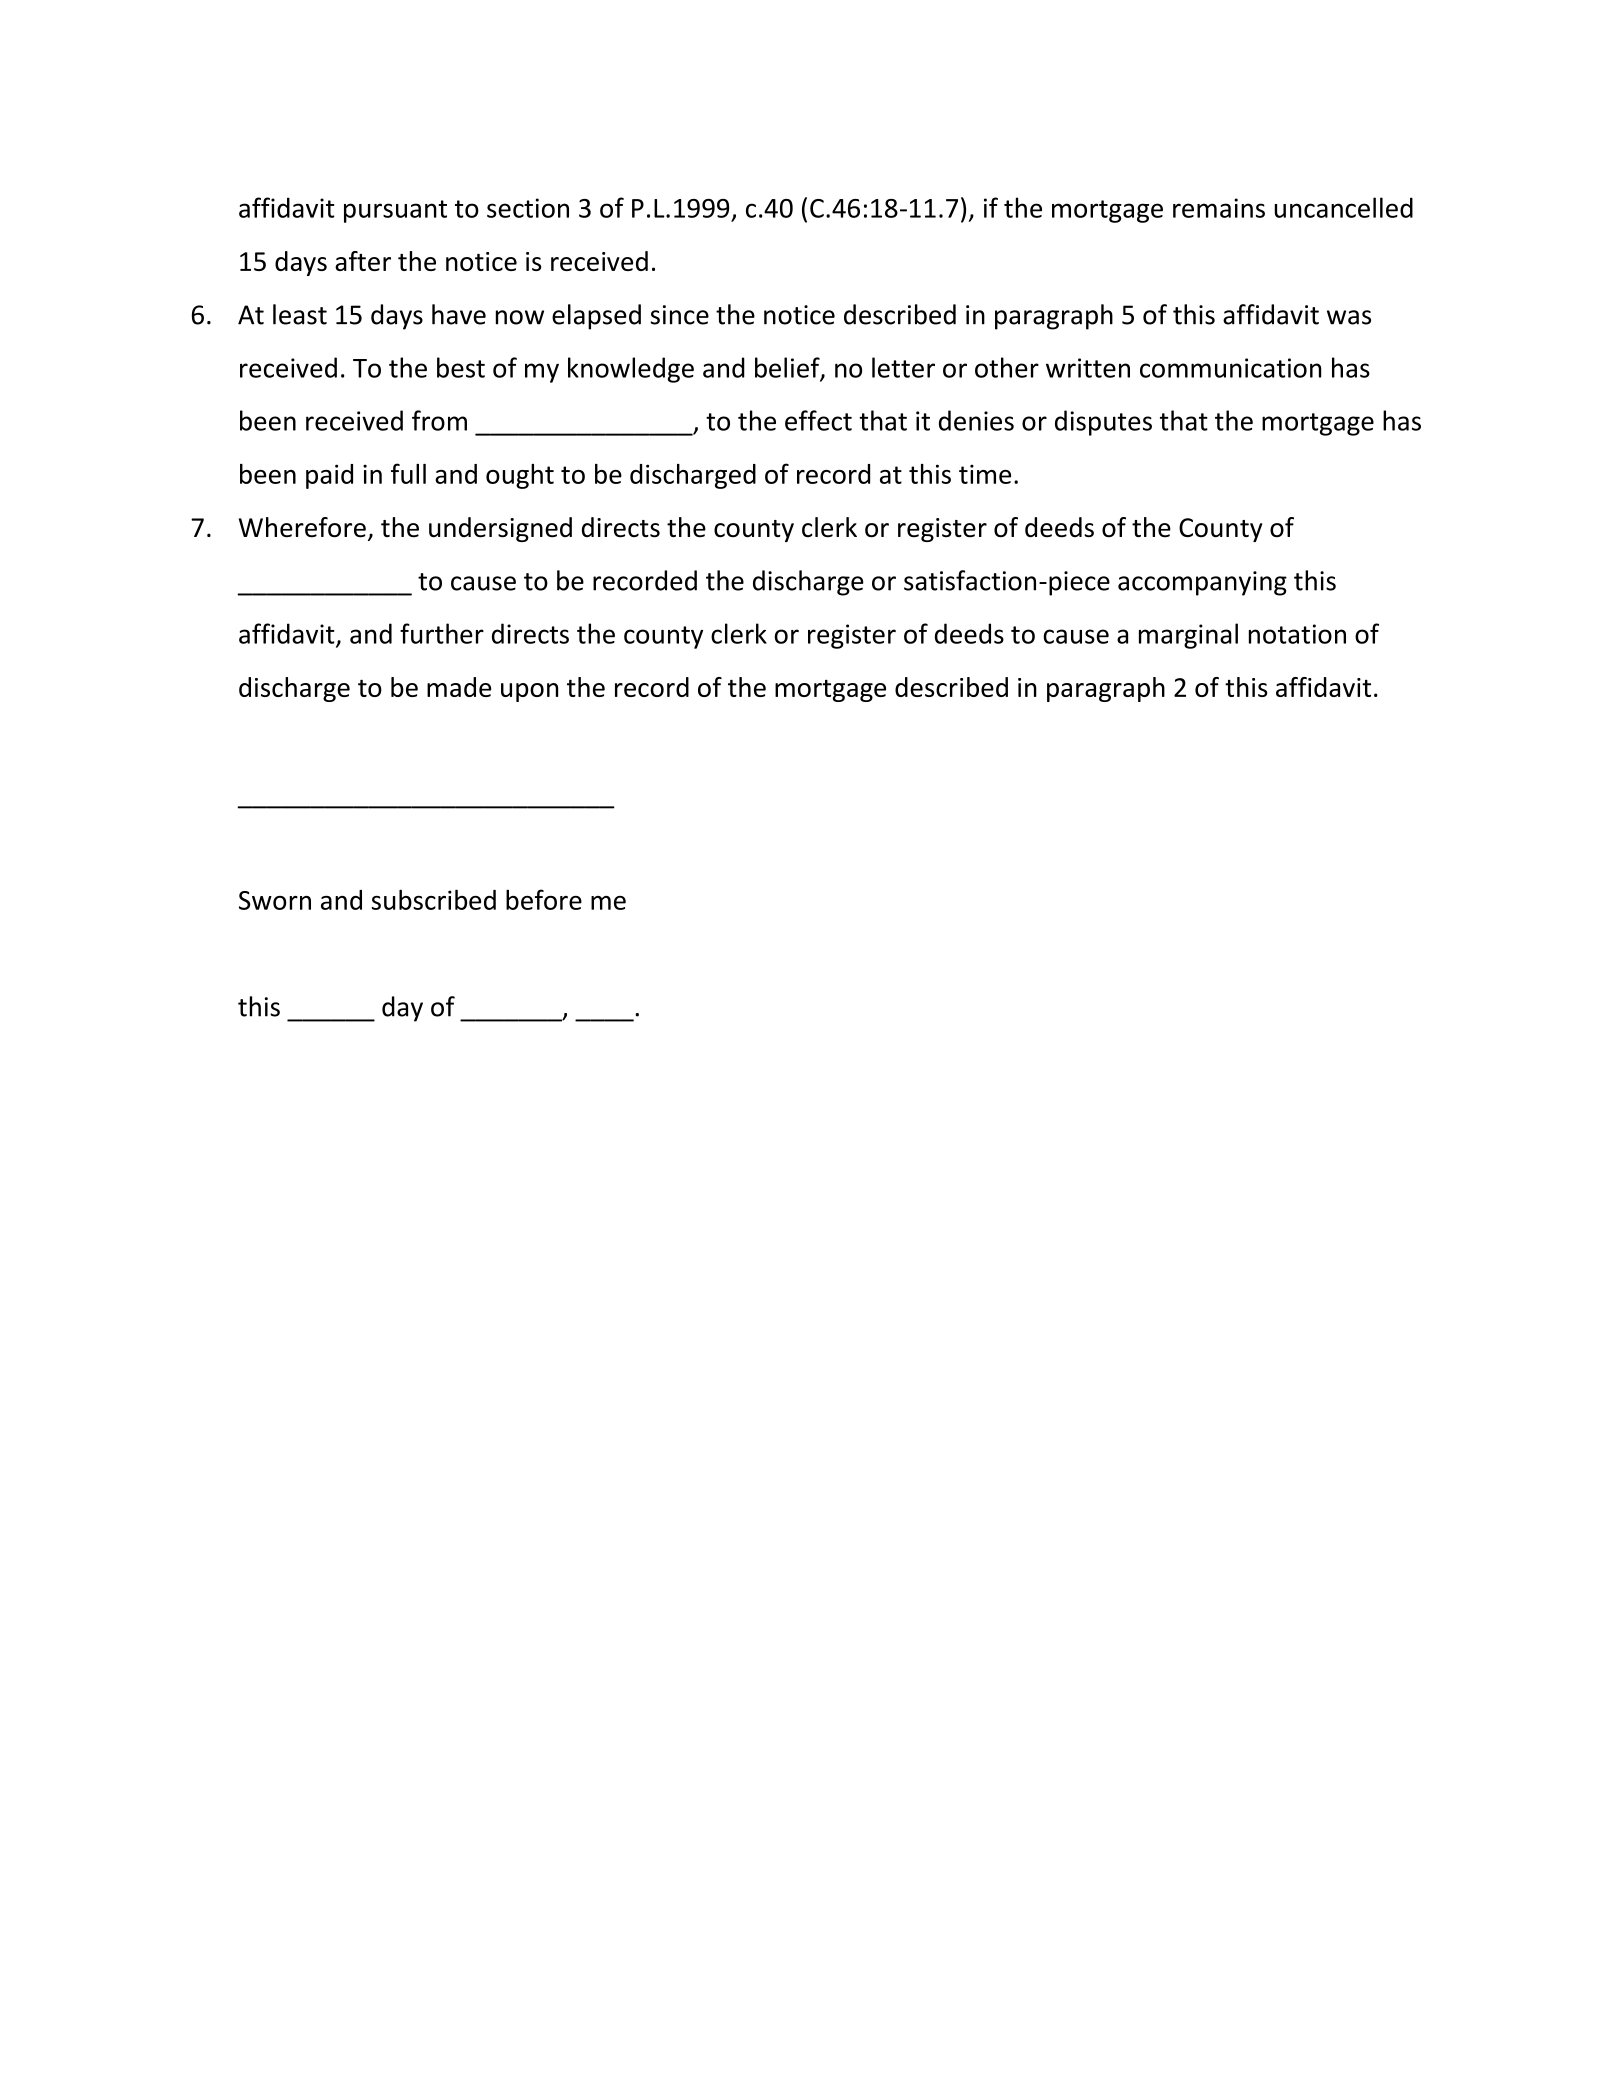  Describe the element at coordinates (528, 208) in the document. I see `section` at that location.
